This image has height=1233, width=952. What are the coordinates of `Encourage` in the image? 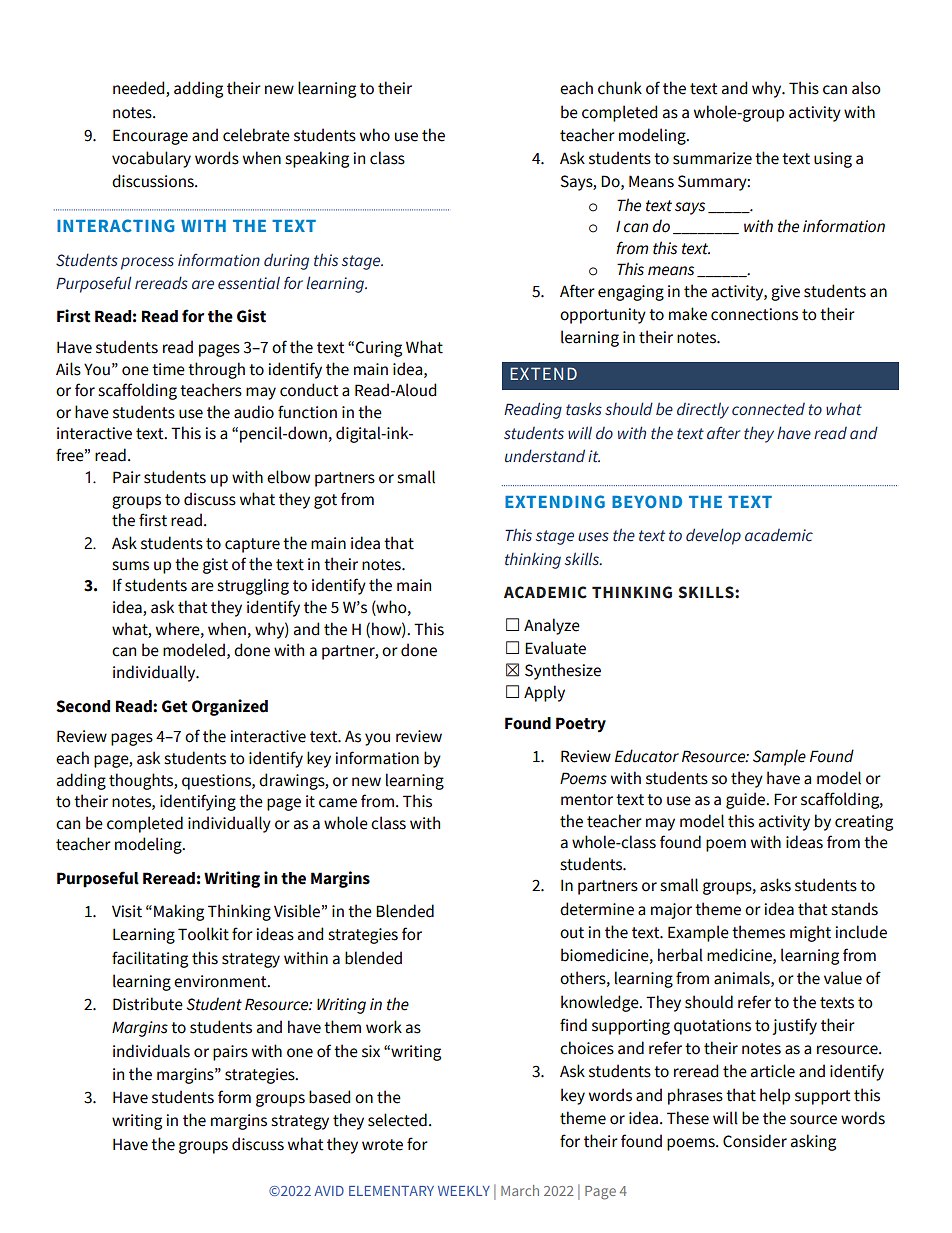 It's located at (150, 137).
